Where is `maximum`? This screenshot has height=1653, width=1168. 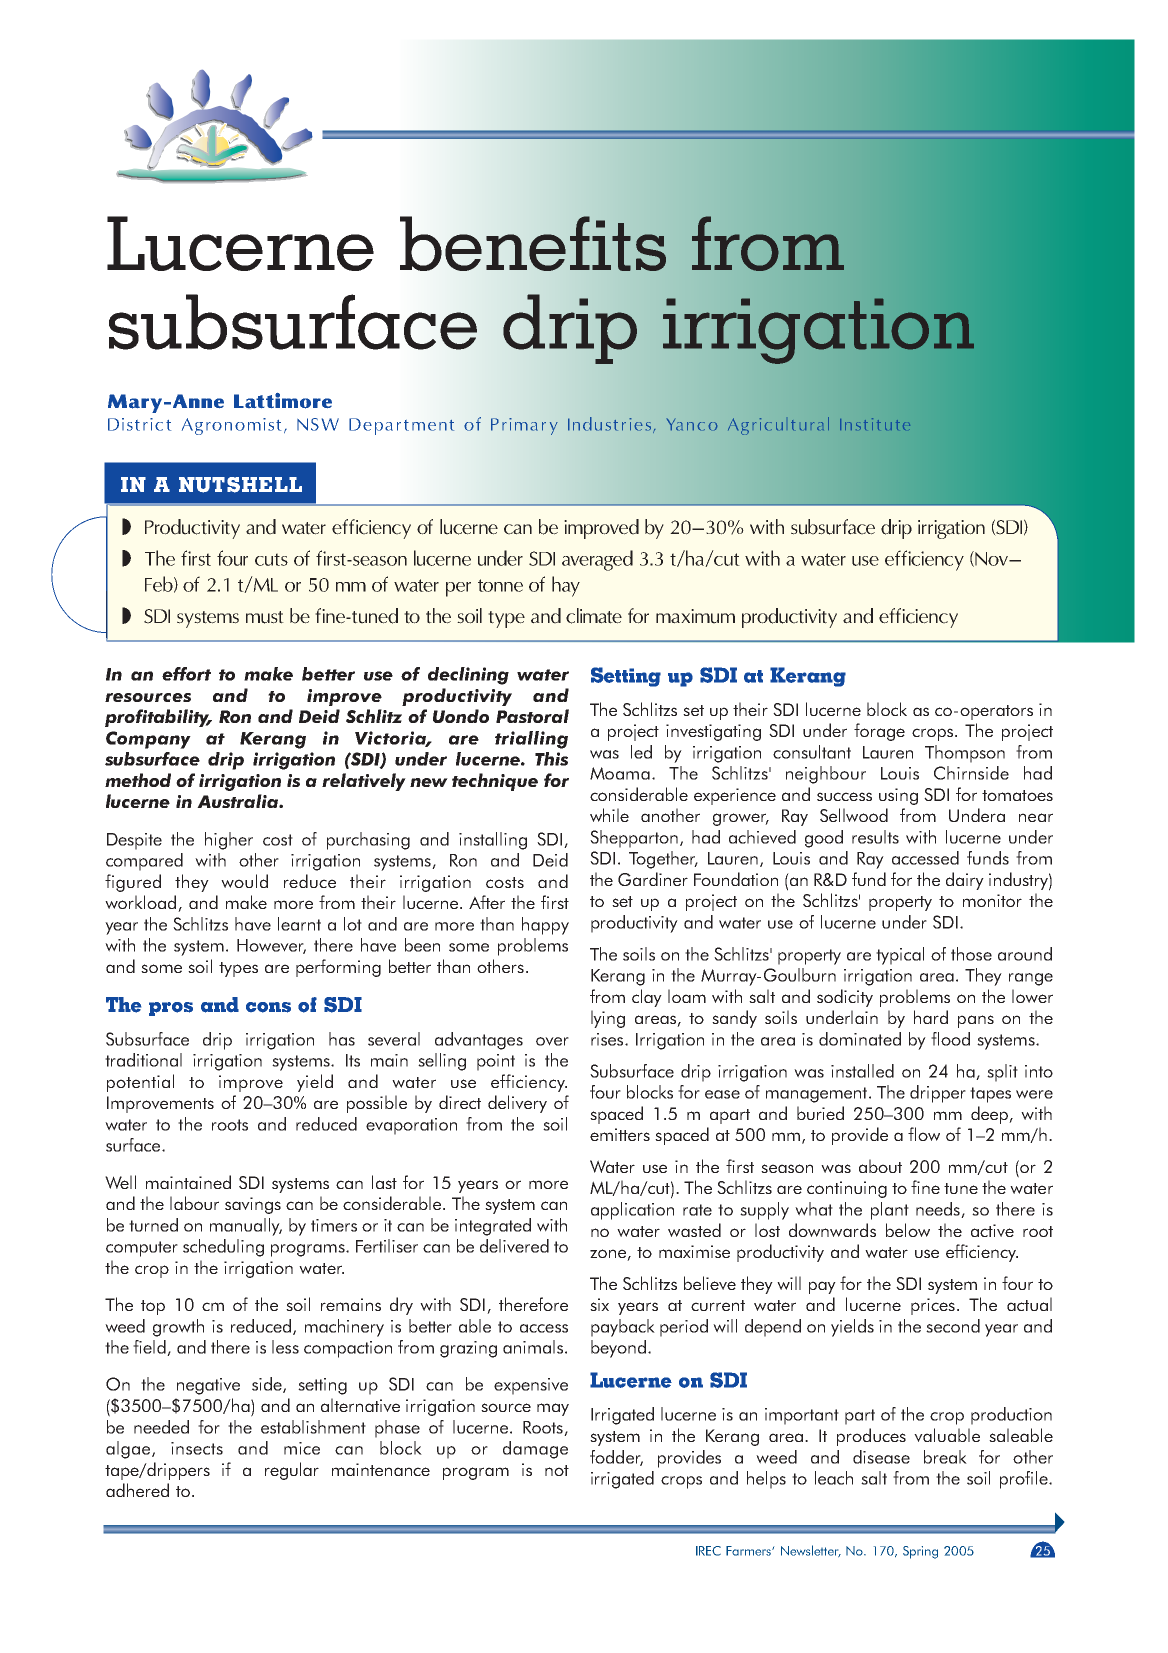
maximum is located at coordinates (695, 616).
